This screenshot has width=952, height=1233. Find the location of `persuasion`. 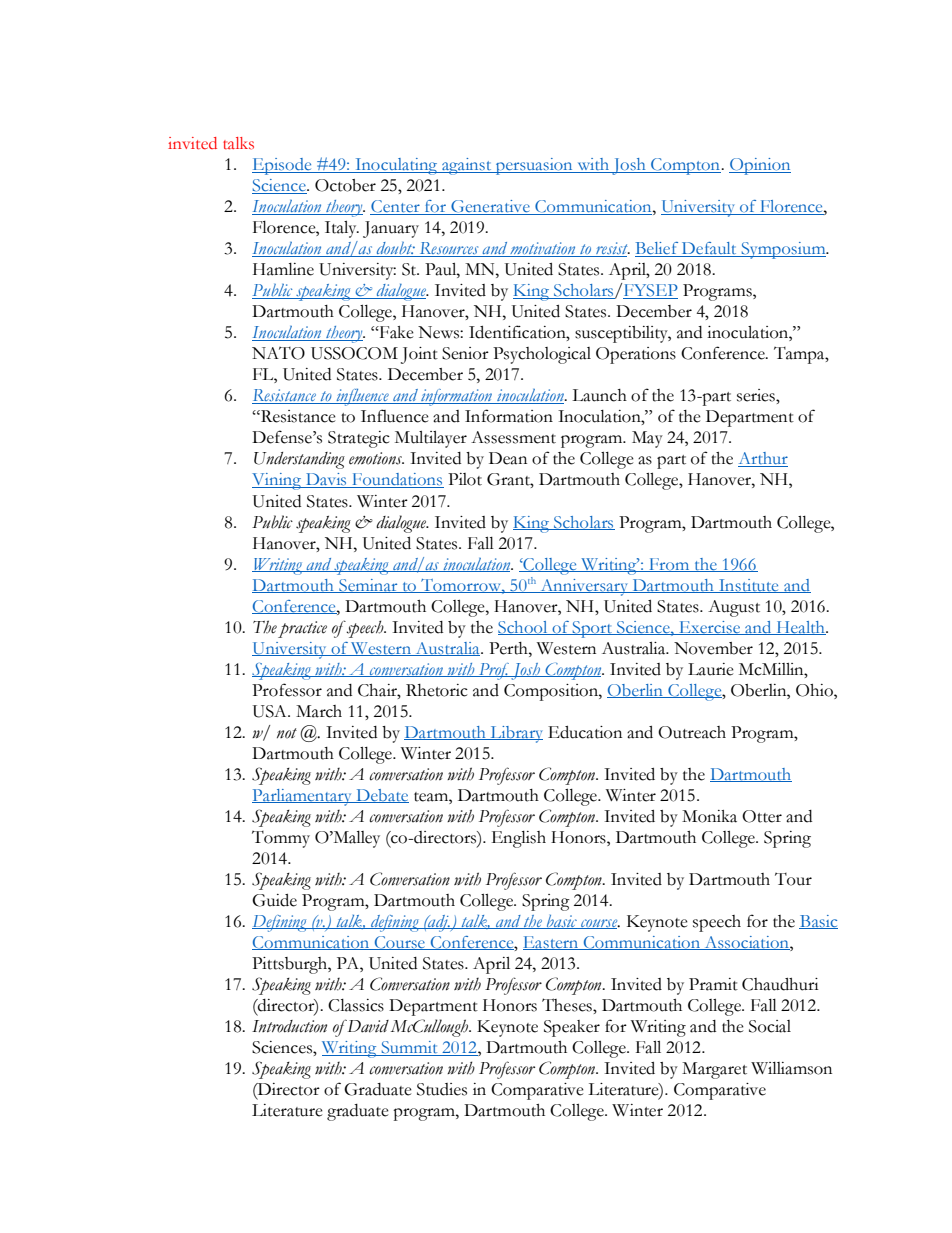

persuasion is located at coordinates (534, 166).
